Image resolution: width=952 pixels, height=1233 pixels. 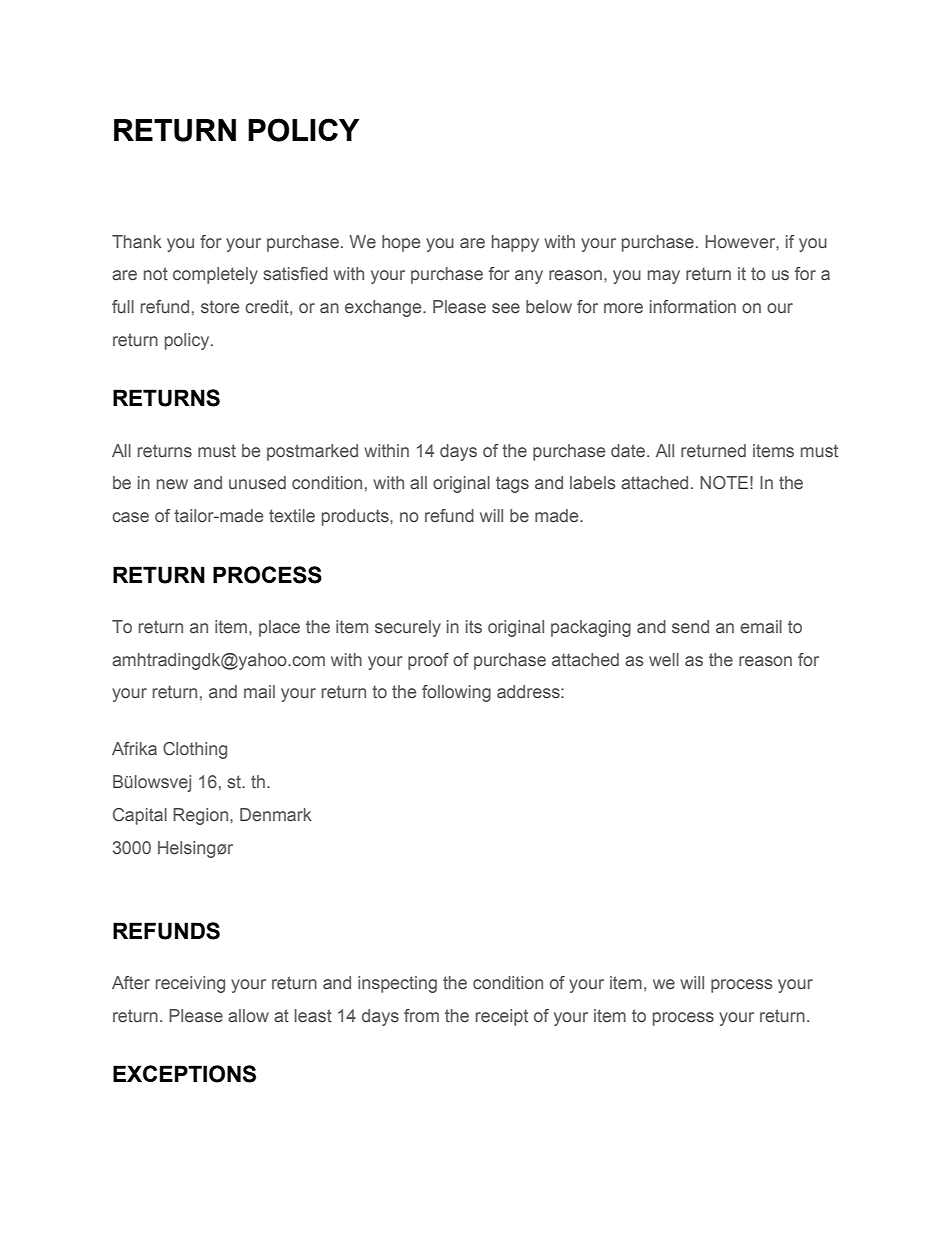 I want to click on Region, so click(x=202, y=816).
